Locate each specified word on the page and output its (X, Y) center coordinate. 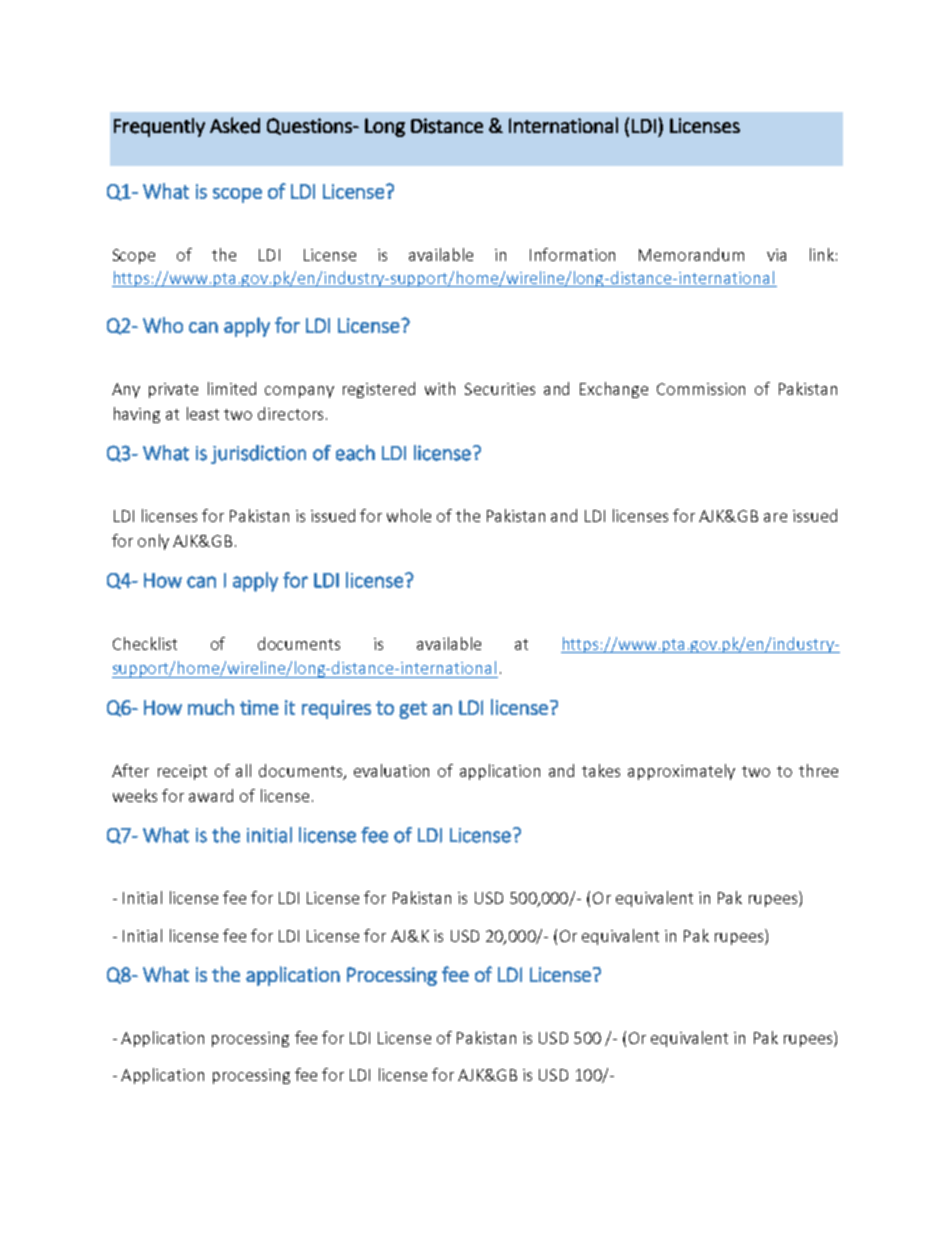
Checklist (145, 643)
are (775, 517)
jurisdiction (258, 454)
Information (572, 254)
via (776, 255)
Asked (235, 125)
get (413, 710)
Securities (500, 389)
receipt (182, 772)
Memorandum (691, 254)
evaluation (391, 770)
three (818, 770)
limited (232, 388)
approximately (681, 772)
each (355, 453)
